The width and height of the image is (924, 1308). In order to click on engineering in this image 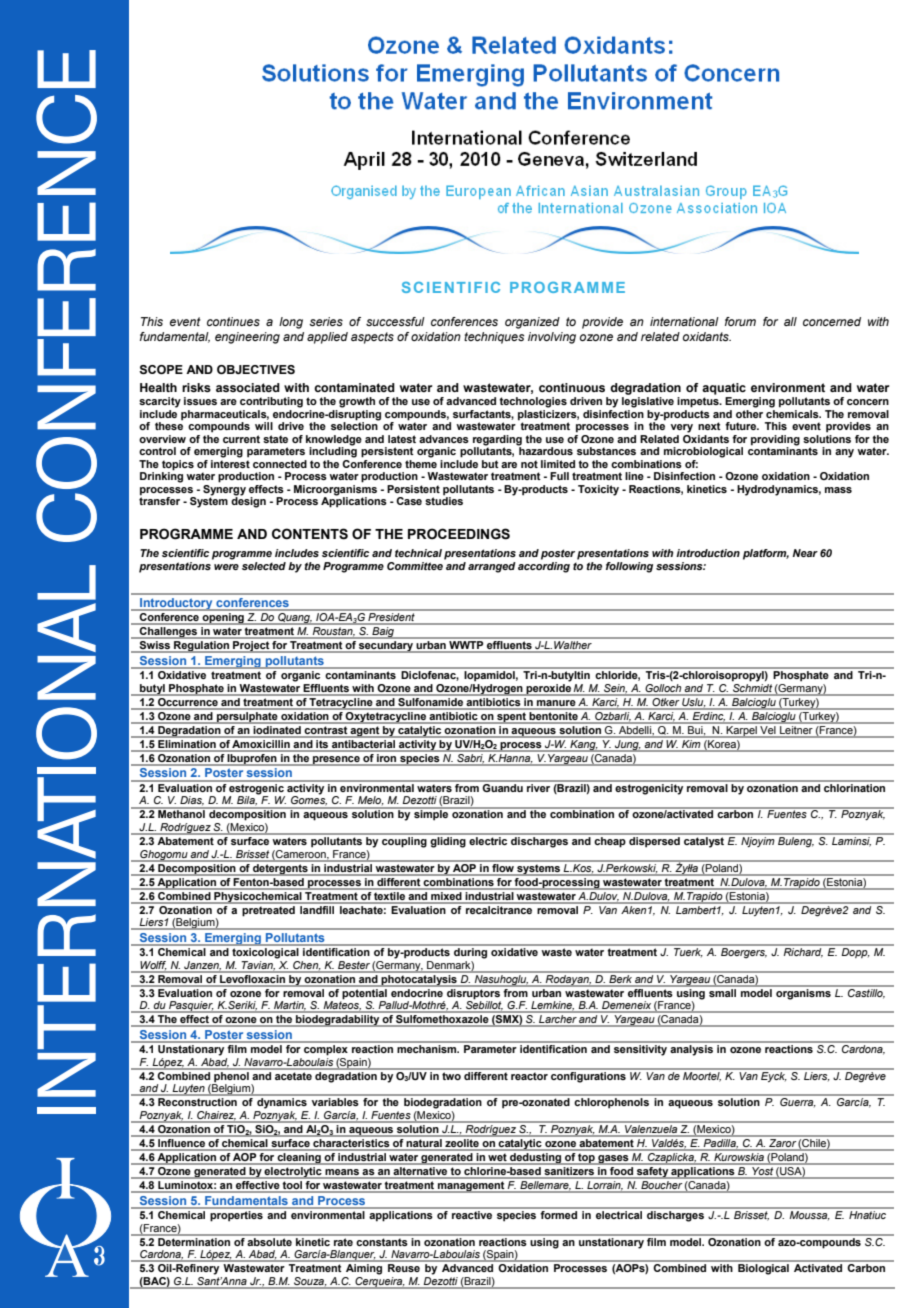, I will do `click(247, 338)`.
